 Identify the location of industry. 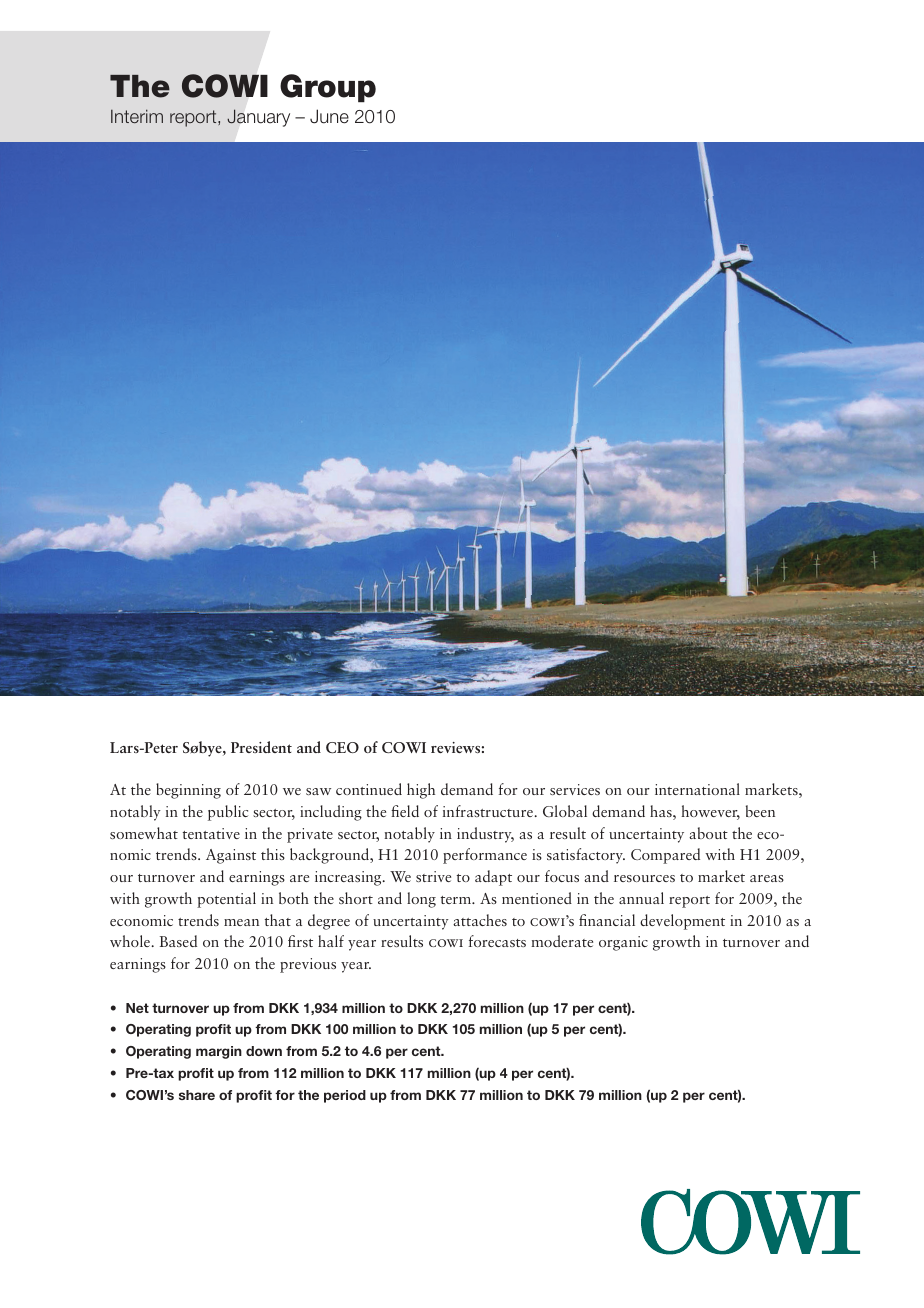
(485, 835).
